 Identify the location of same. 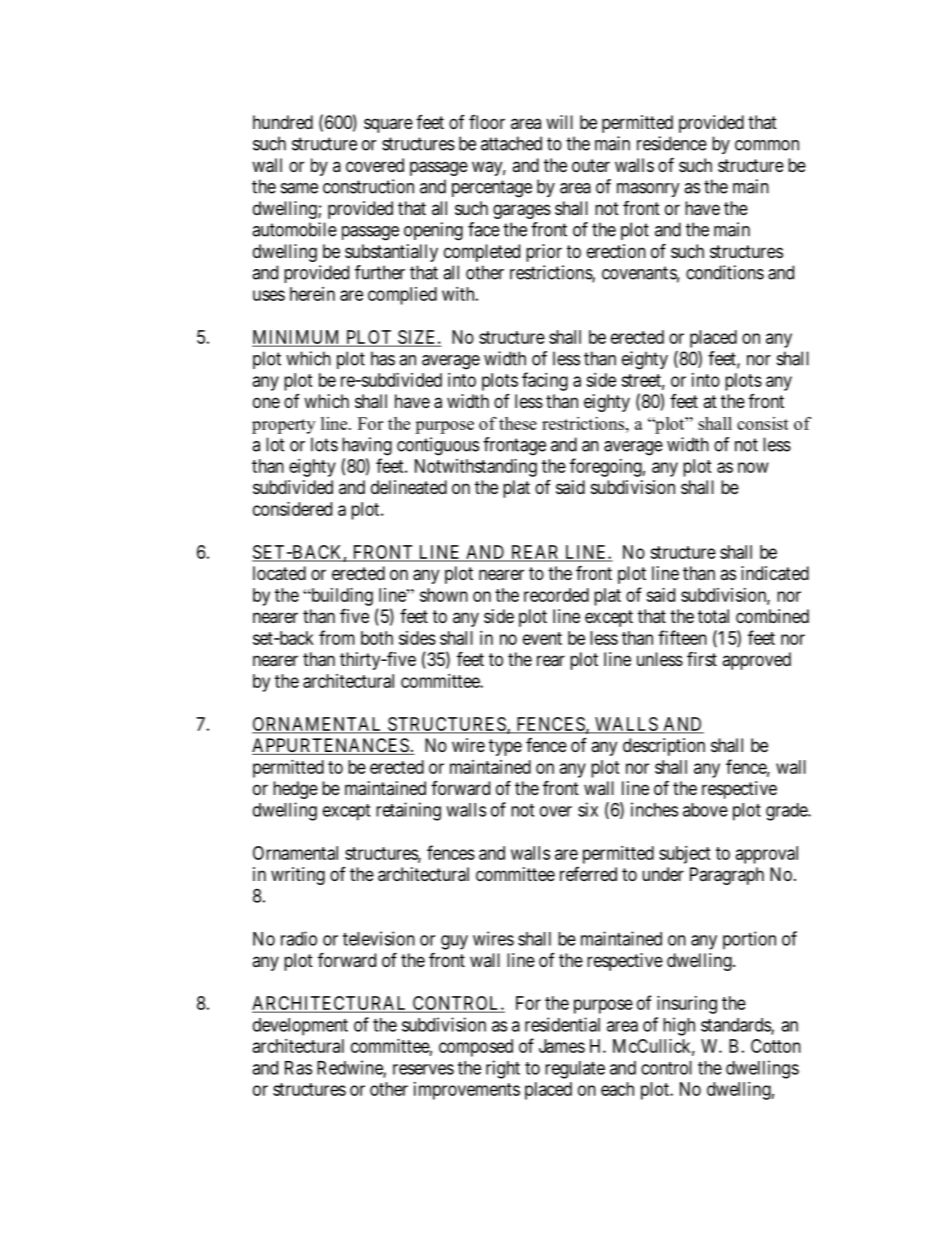
(299, 188).
